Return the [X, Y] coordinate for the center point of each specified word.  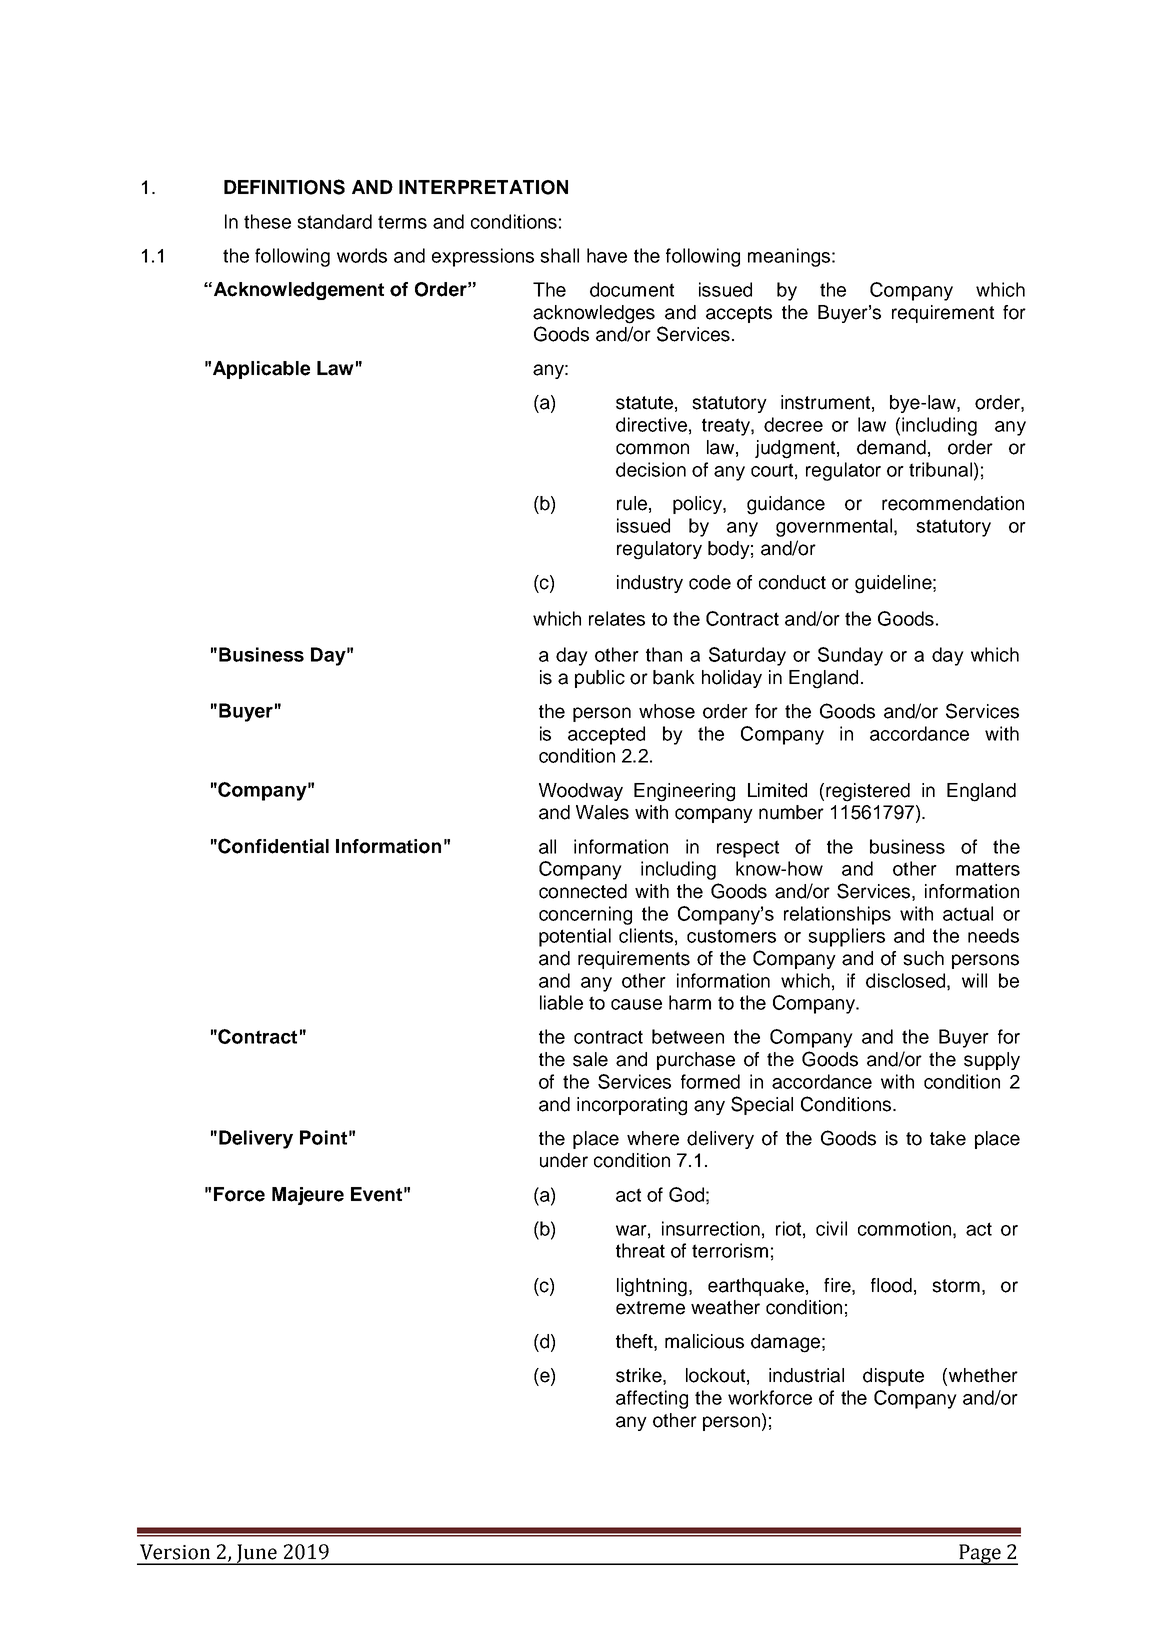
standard [334, 221]
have [607, 255]
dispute [893, 1377]
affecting [652, 1399]
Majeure [308, 1196]
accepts [739, 314]
